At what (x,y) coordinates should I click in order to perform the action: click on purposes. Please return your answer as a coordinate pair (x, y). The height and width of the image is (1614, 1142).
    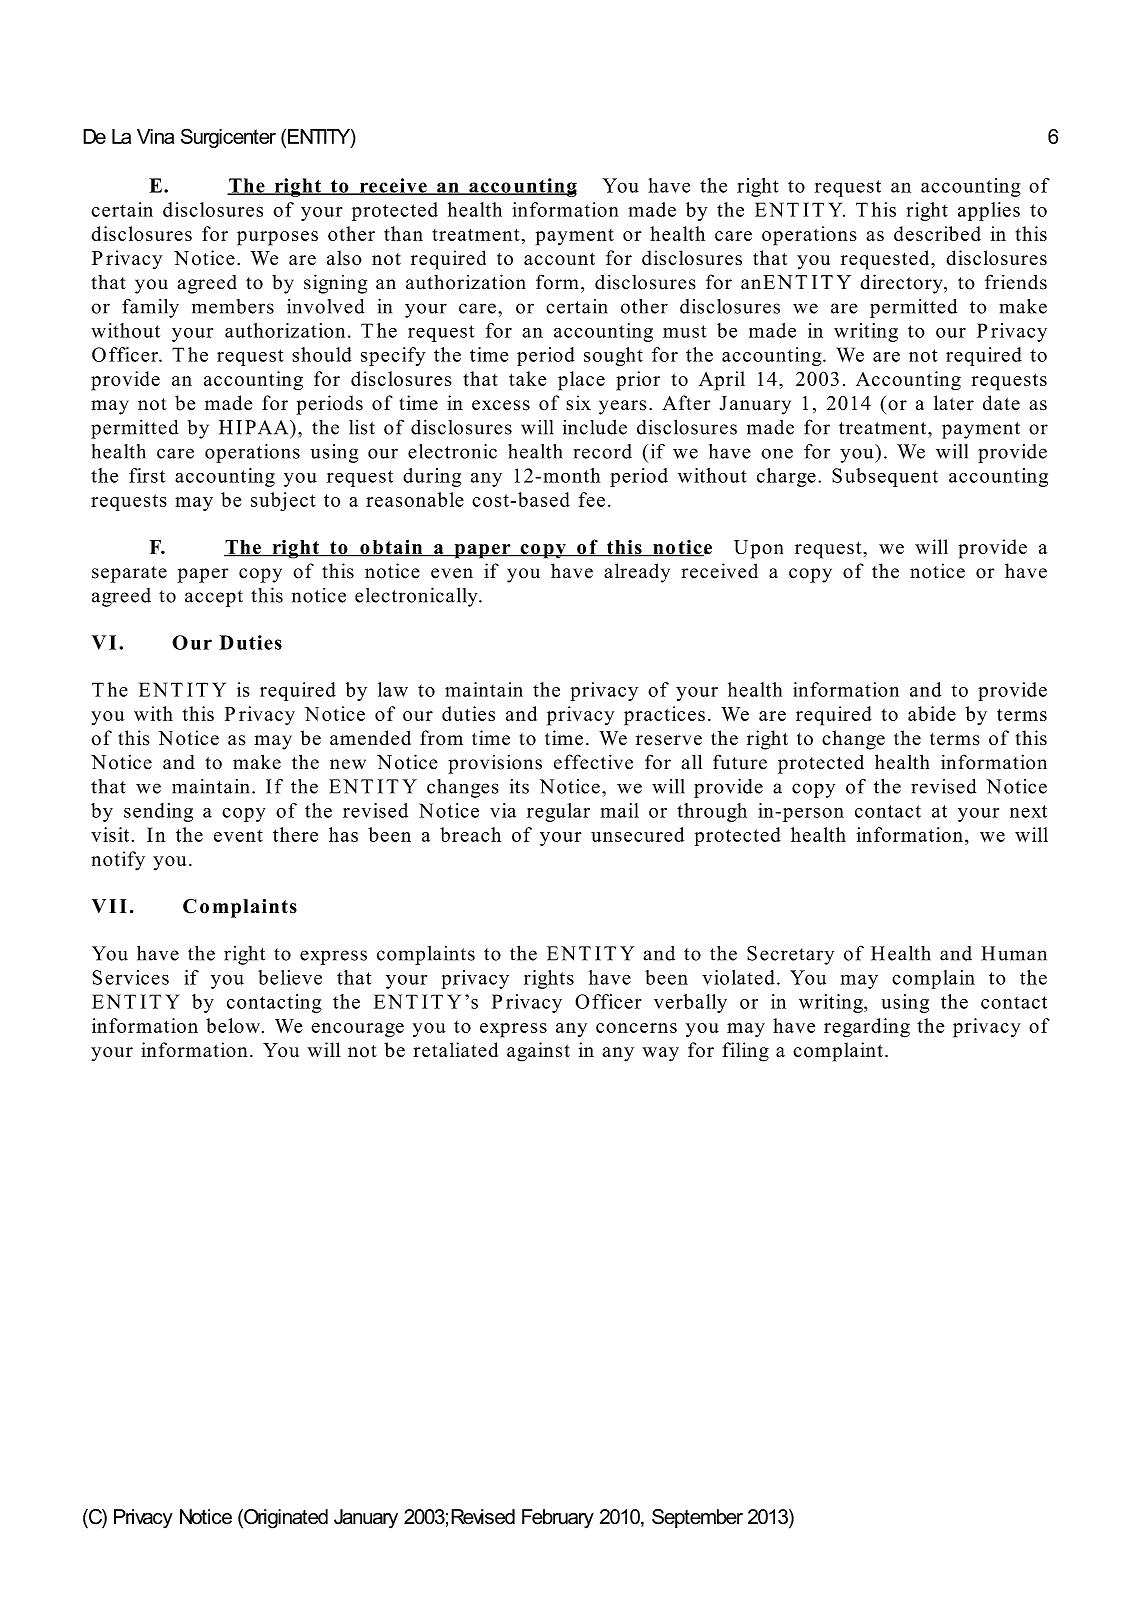
    Looking at the image, I should click on (277, 238).
